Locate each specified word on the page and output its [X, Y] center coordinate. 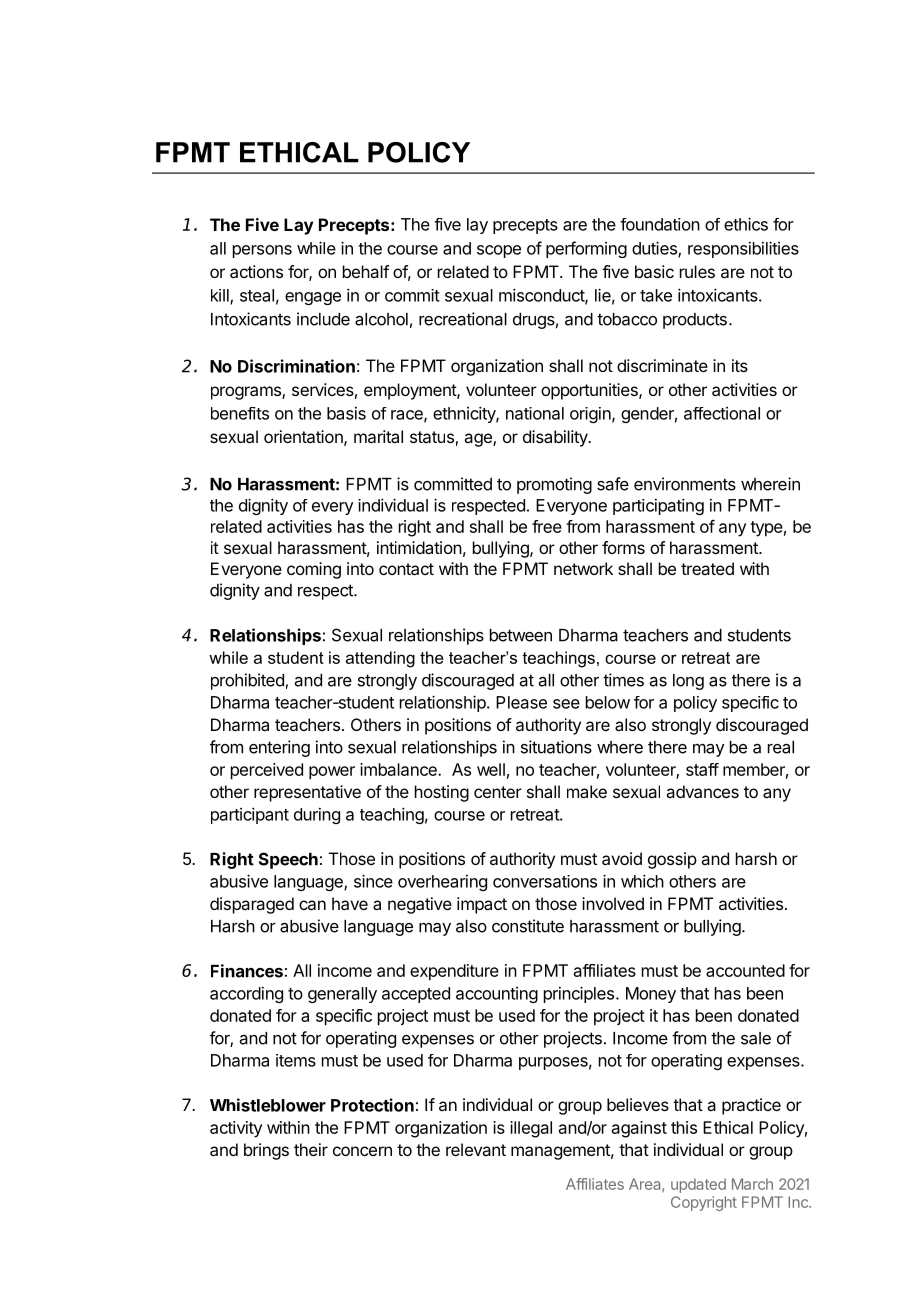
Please [521, 702]
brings [266, 1151]
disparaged [252, 905]
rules [697, 271]
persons [262, 251]
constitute [528, 926]
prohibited [247, 681]
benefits [240, 413]
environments [685, 484]
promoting [554, 485]
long [688, 682]
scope [499, 251]
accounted [745, 970]
